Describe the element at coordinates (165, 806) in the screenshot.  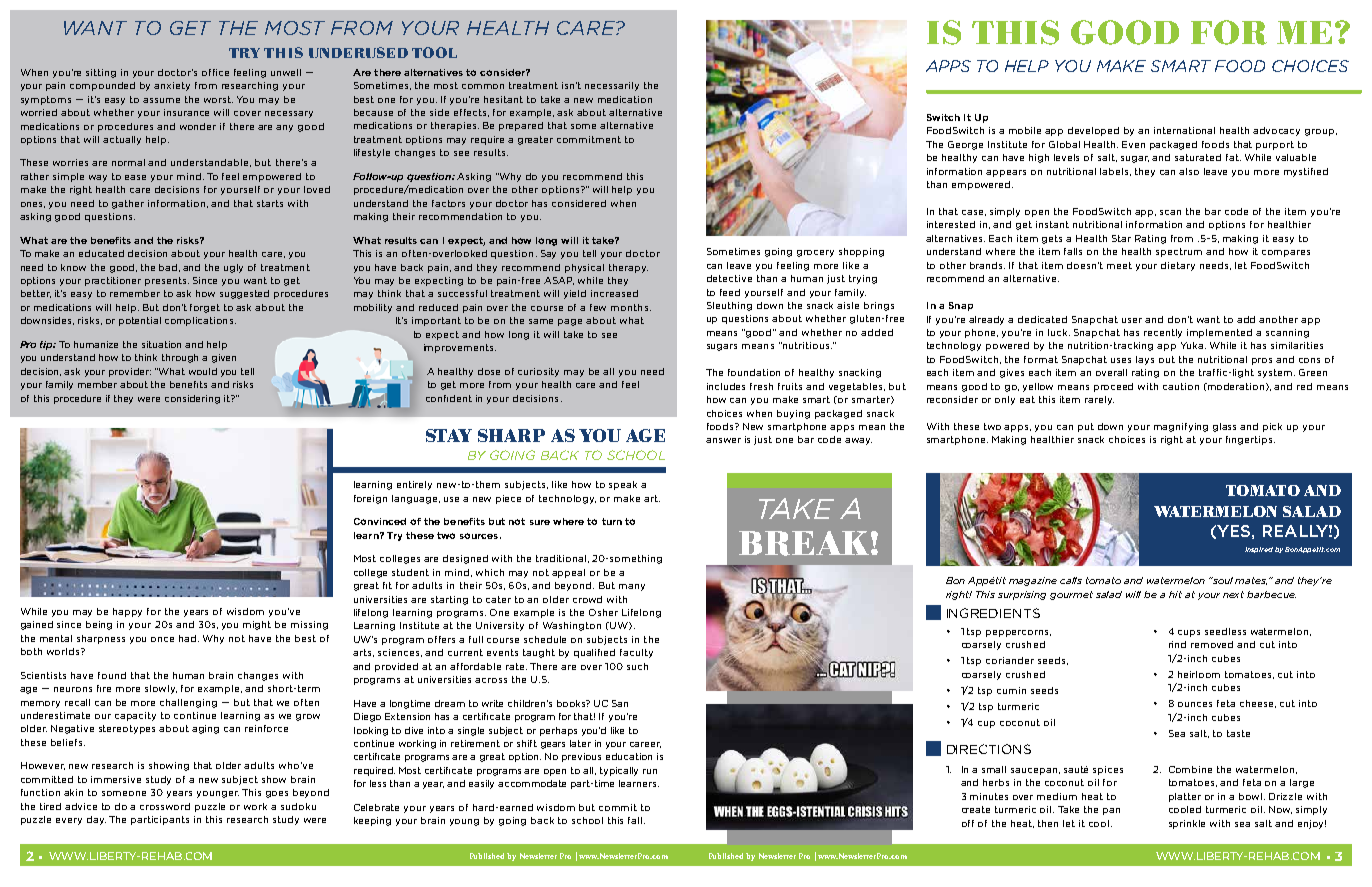
I see `crossword` at that location.
